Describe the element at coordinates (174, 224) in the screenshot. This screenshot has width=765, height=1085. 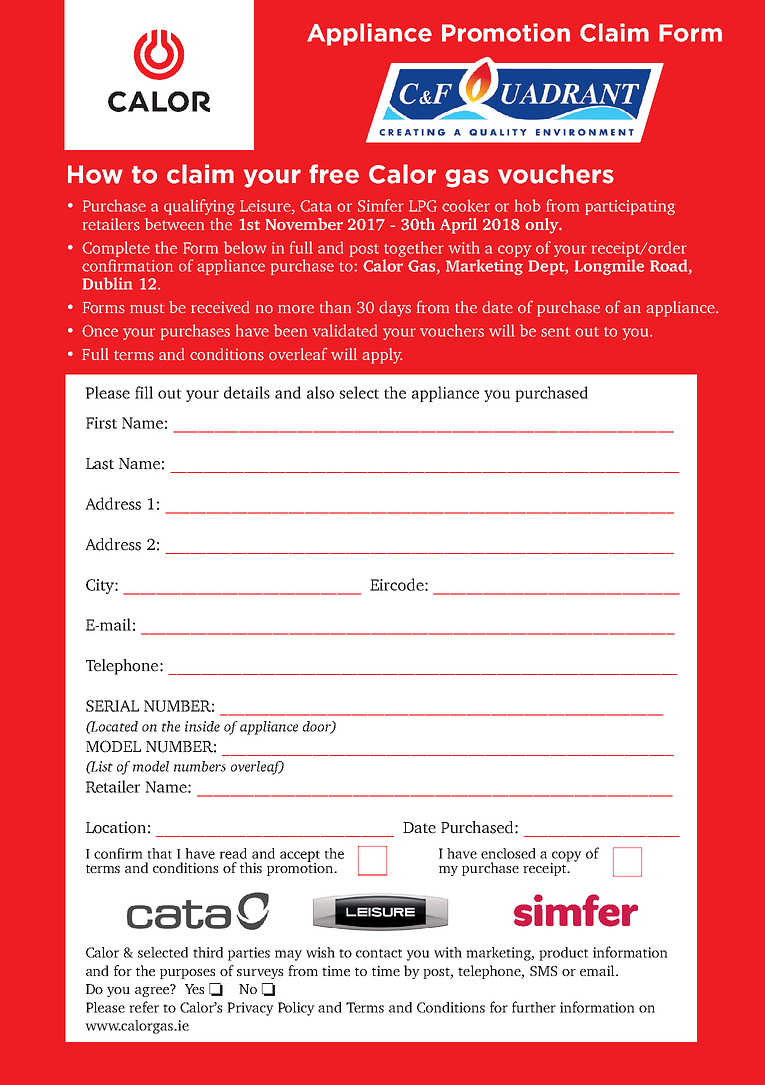
I see `between` at that location.
